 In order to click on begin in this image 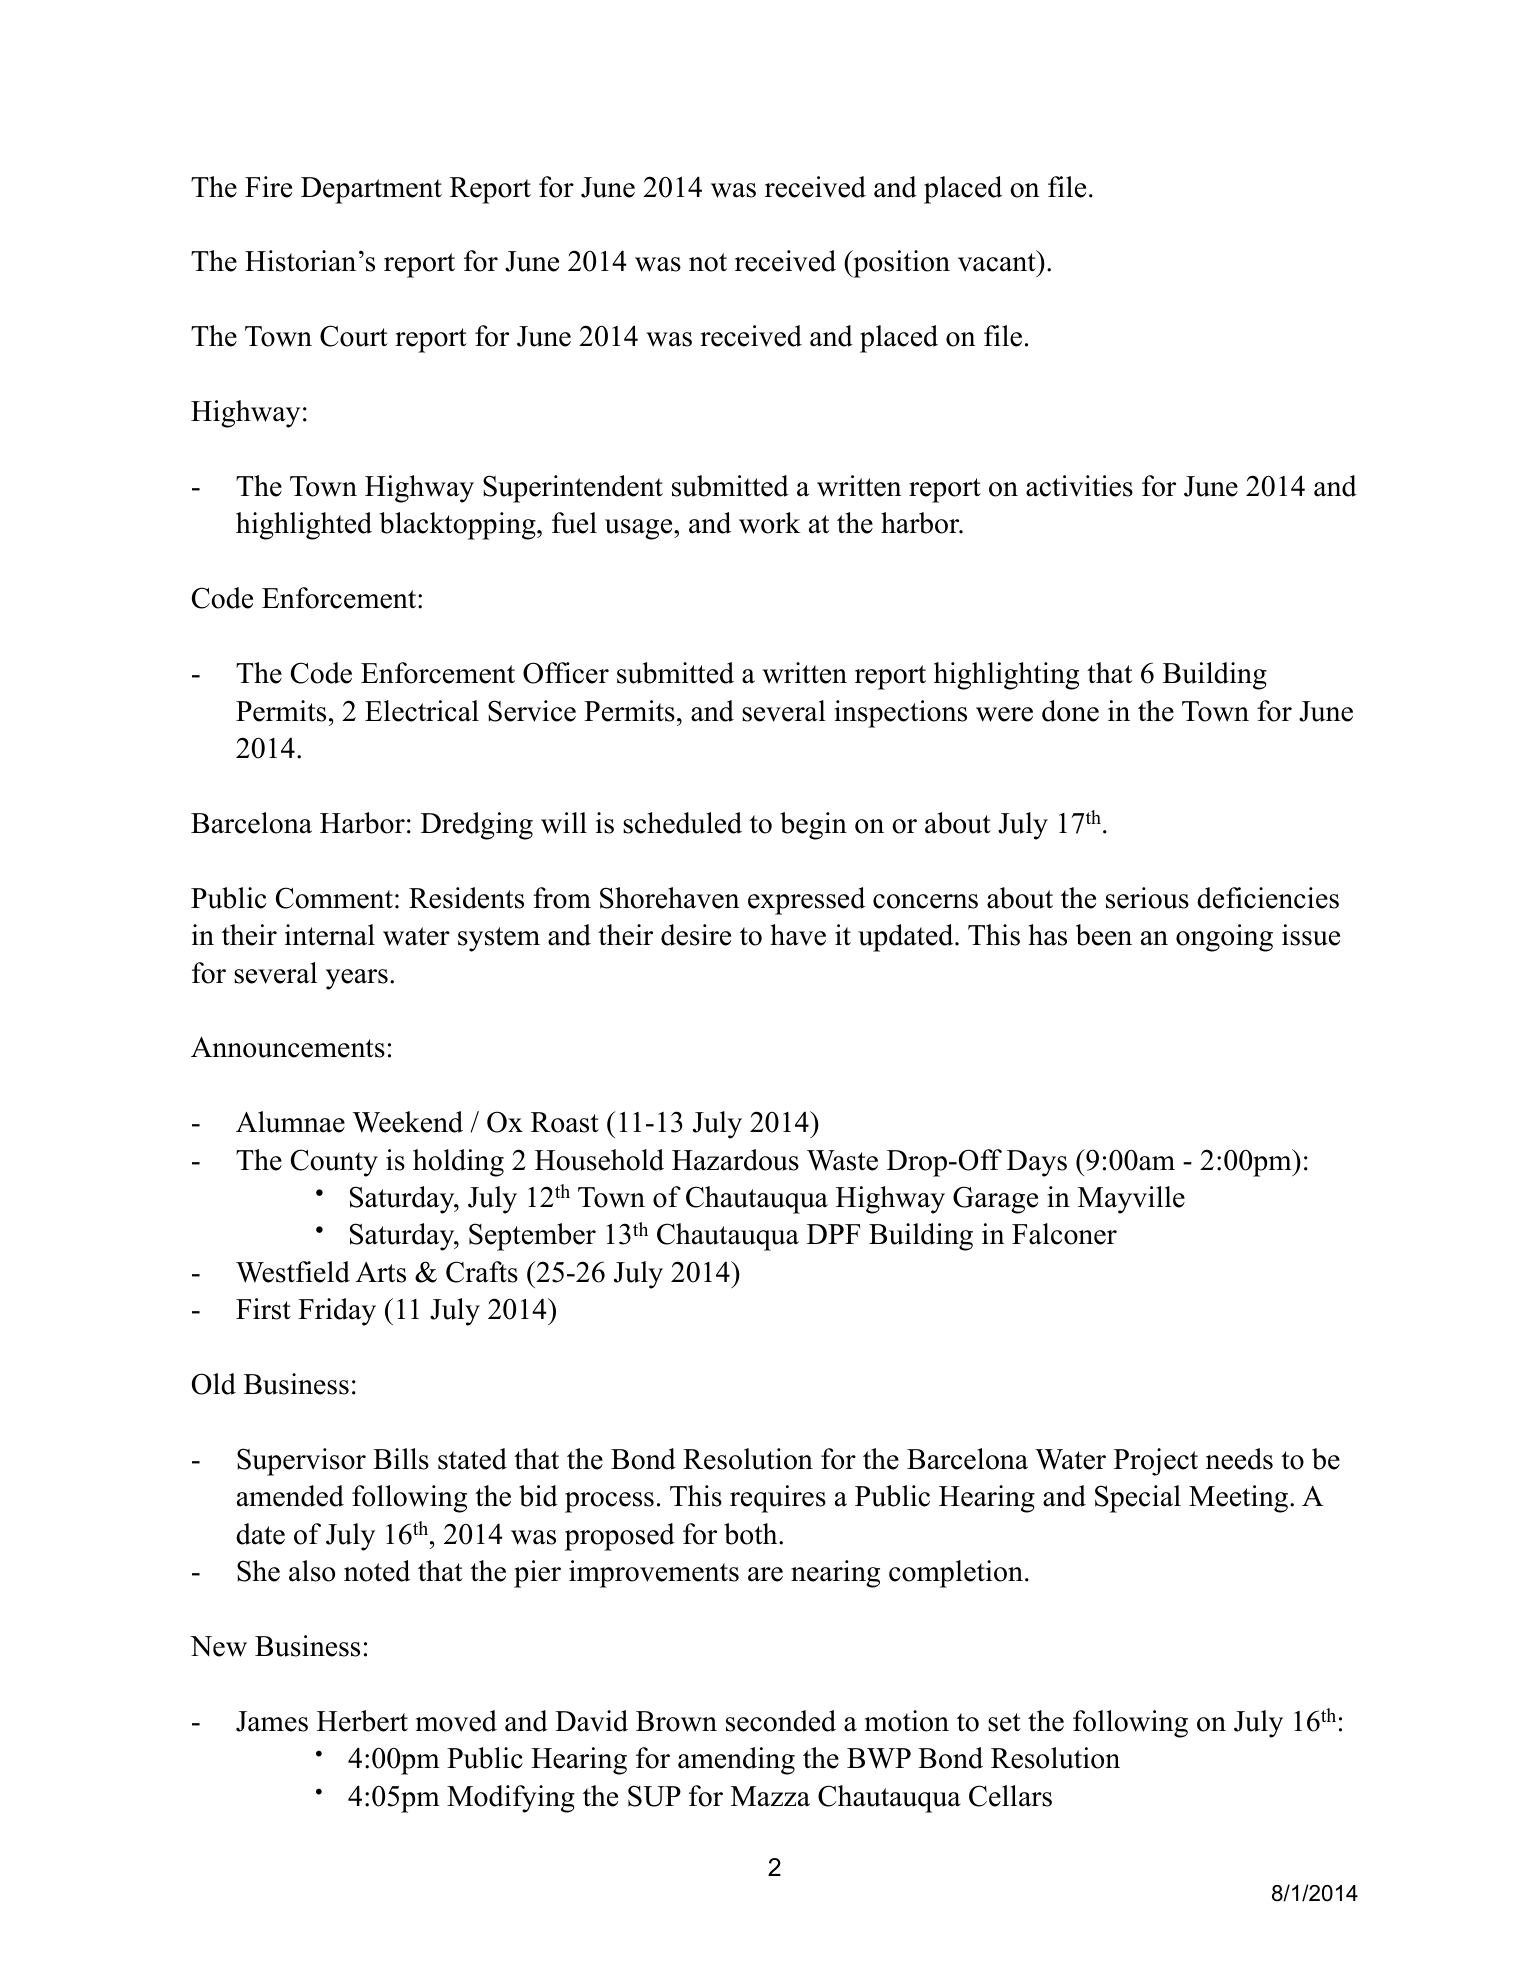, I will do `click(813, 826)`.
